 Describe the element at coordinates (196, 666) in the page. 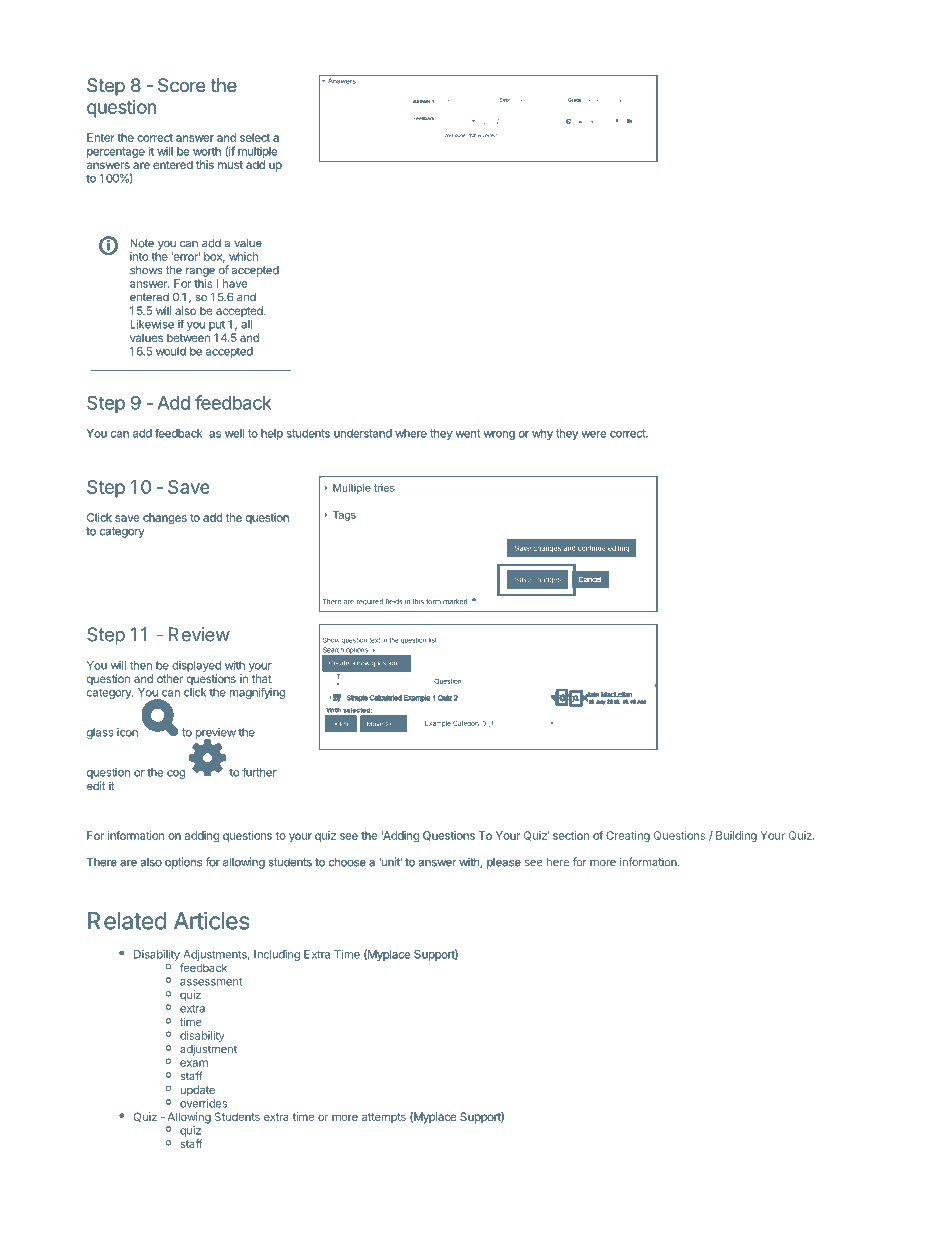

I see `displayed` at that location.
